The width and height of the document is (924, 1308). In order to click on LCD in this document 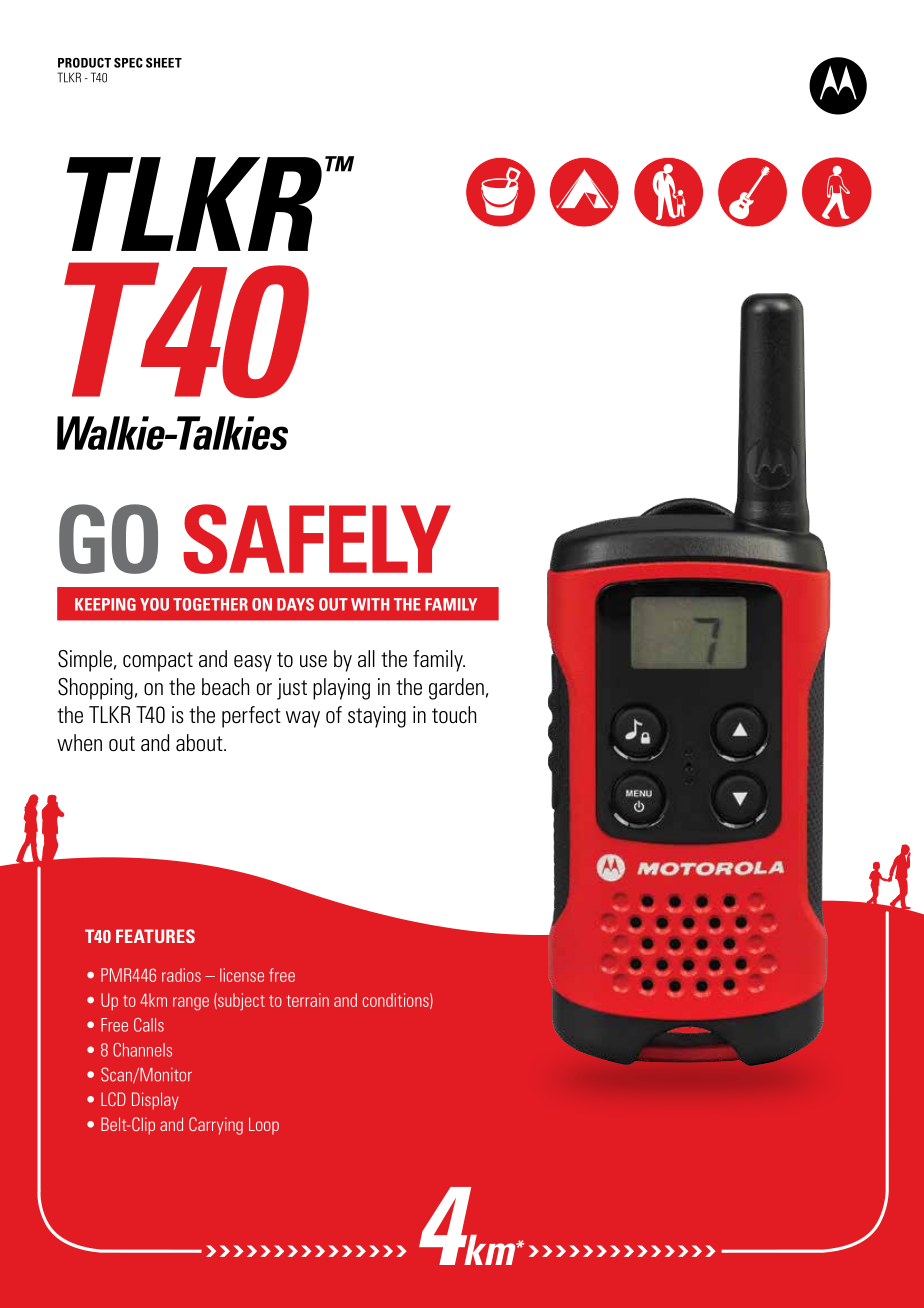, I will do `click(113, 1099)`.
